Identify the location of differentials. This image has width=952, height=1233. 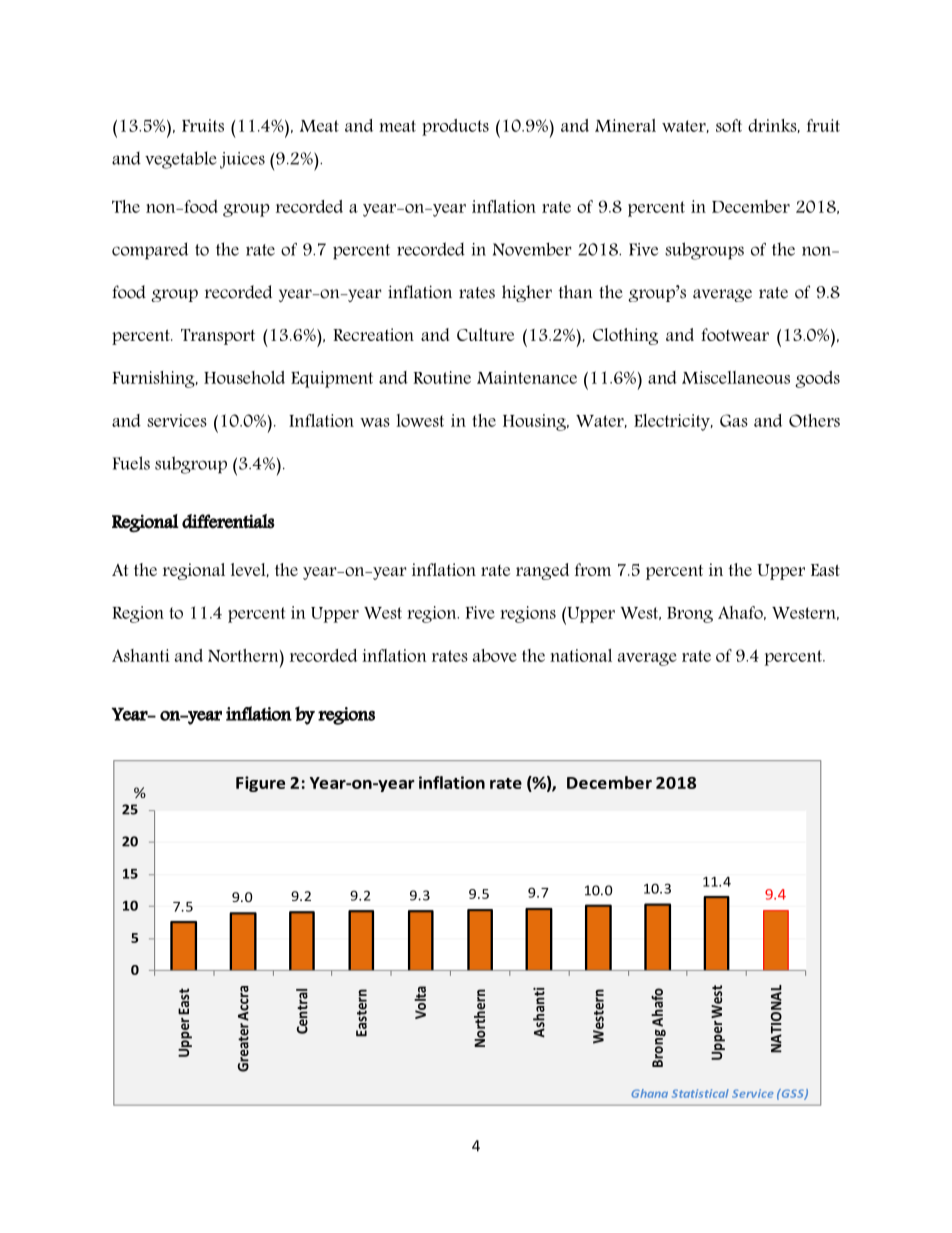
(228, 521).
